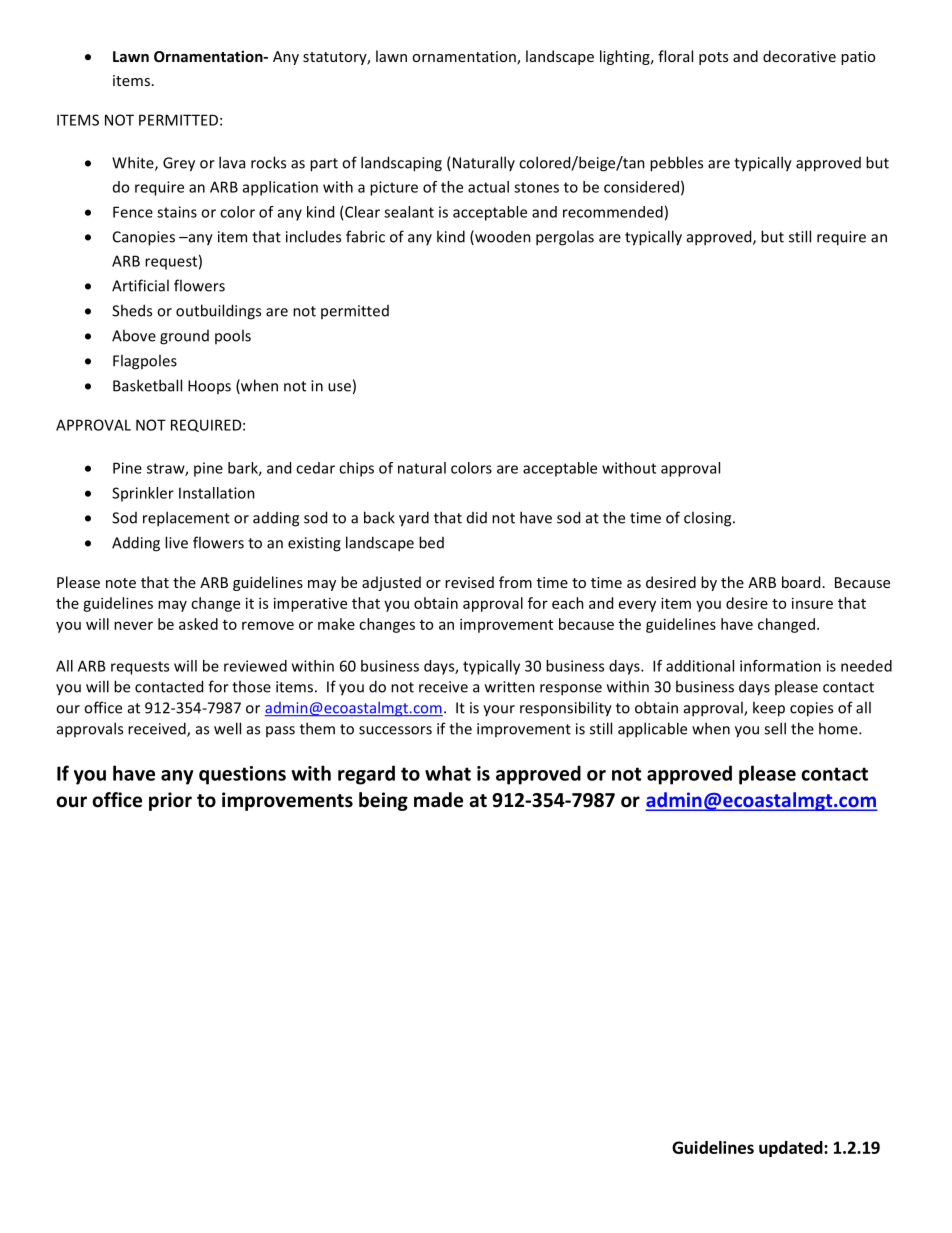  Describe the element at coordinates (613, 212) in the screenshot. I see `recommended` at that location.
